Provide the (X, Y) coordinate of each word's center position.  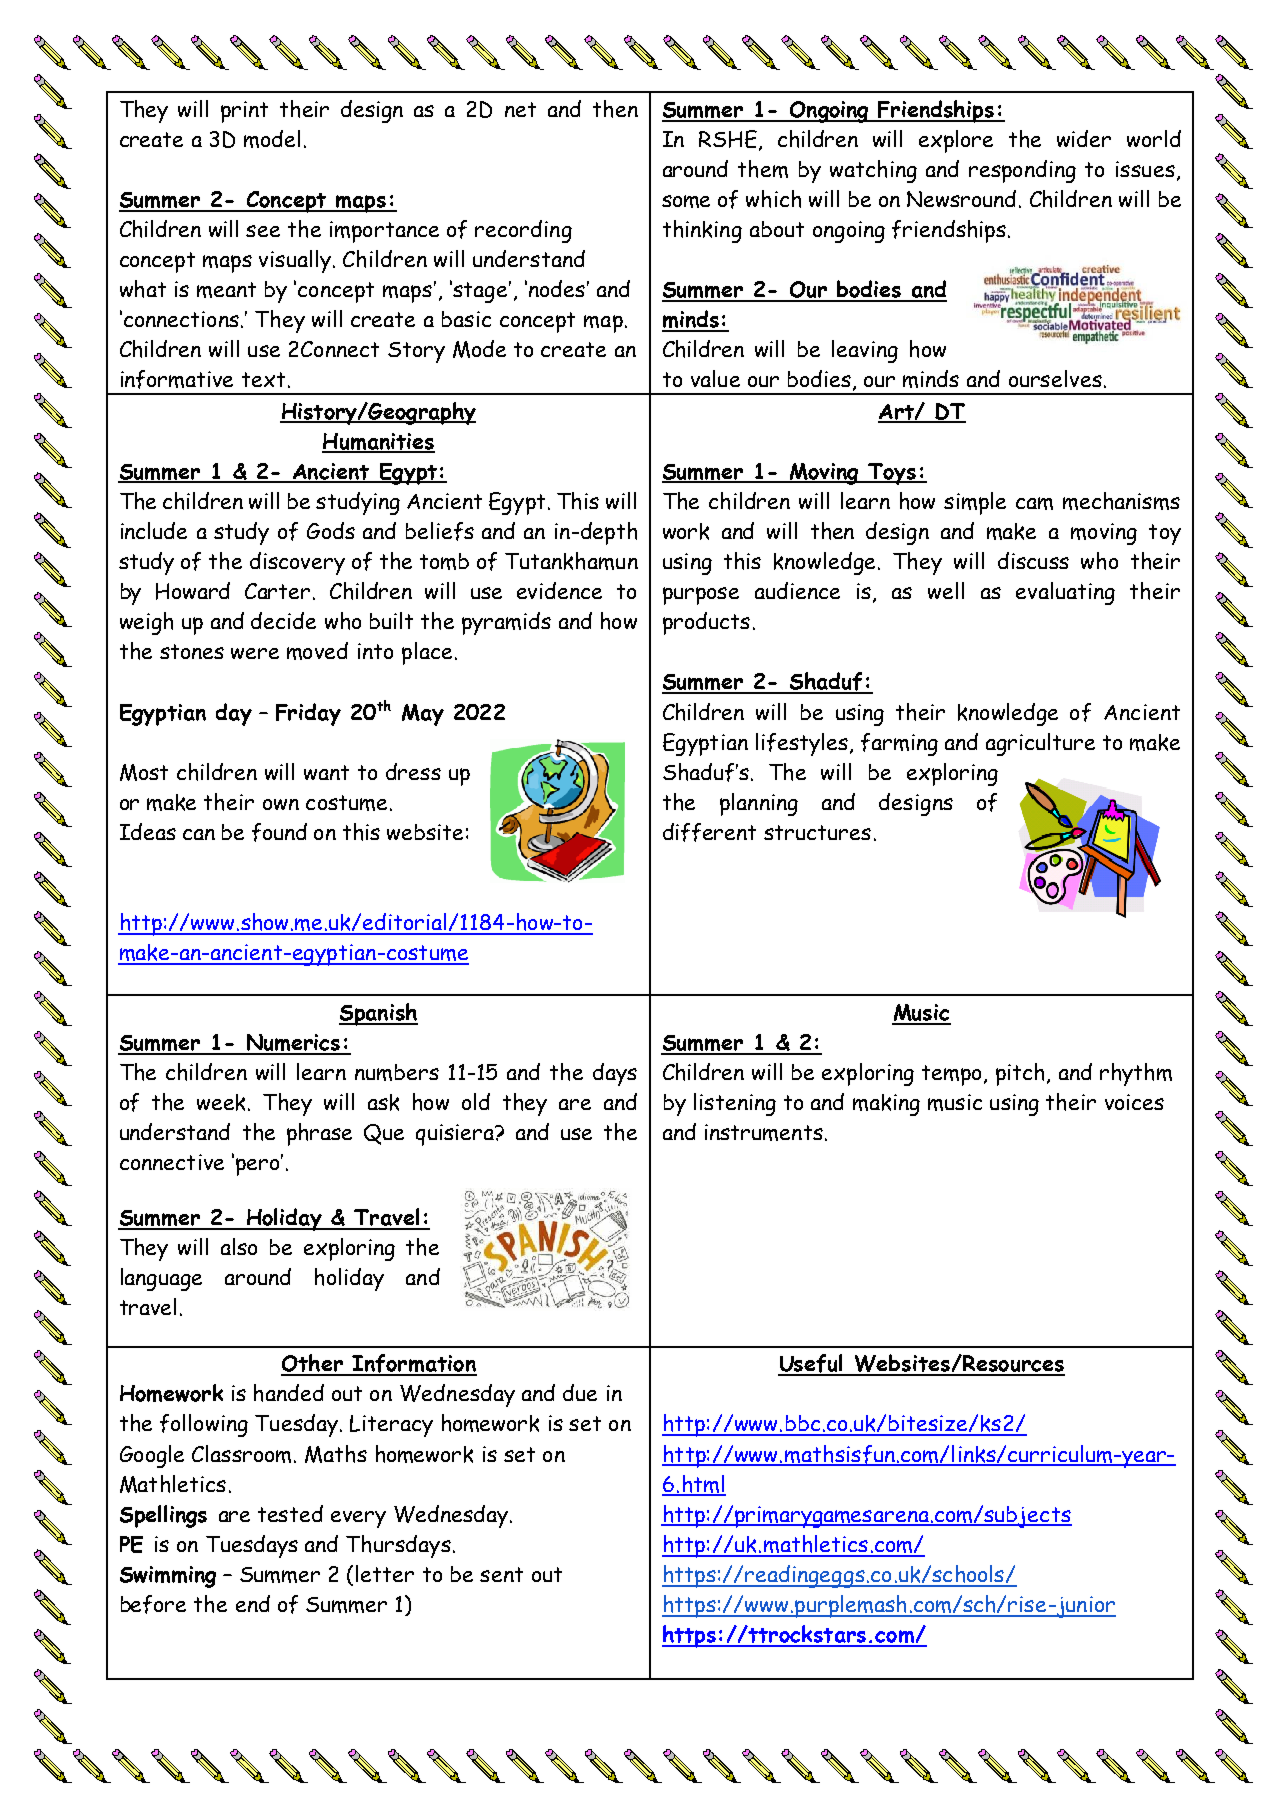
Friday (308, 714)
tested (290, 1513)
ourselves (1055, 378)
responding (1022, 171)
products (706, 623)
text (263, 379)
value (715, 378)
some (686, 201)
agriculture (1040, 744)
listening (735, 1104)
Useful (812, 1364)
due (580, 1392)
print (244, 112)
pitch (1020, 1074)
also (239, 1246)
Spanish (378, 1014)
